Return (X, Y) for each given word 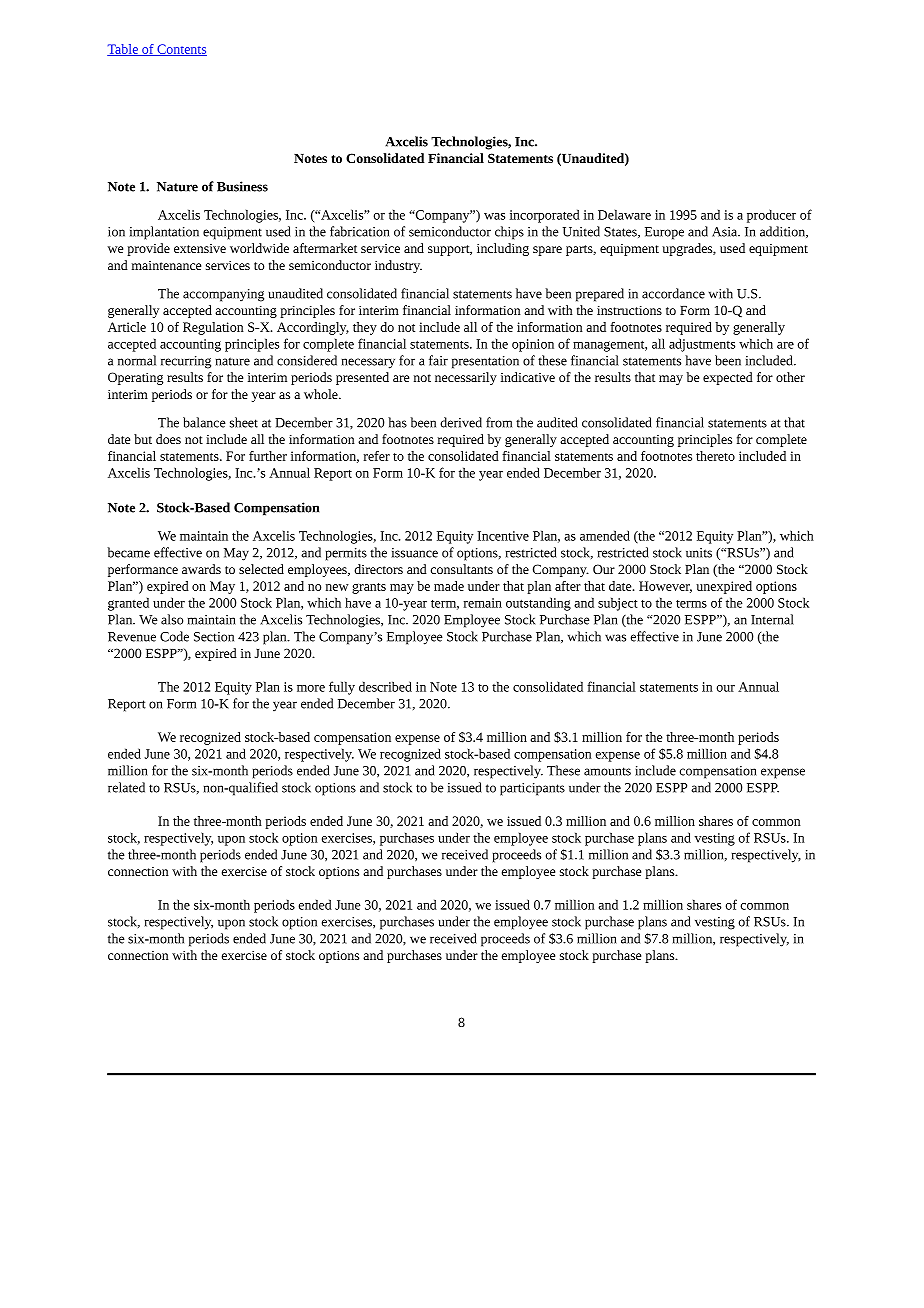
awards (201, 569)
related (126, 787)
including (503, 249)
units (699, 553)
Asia (726, 232)
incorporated (545, 216)
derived (461, 422)
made (449, 586)
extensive (200, 248)
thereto (715, 456)
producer (771, 216)
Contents (181, 50)
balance (204, 422)
